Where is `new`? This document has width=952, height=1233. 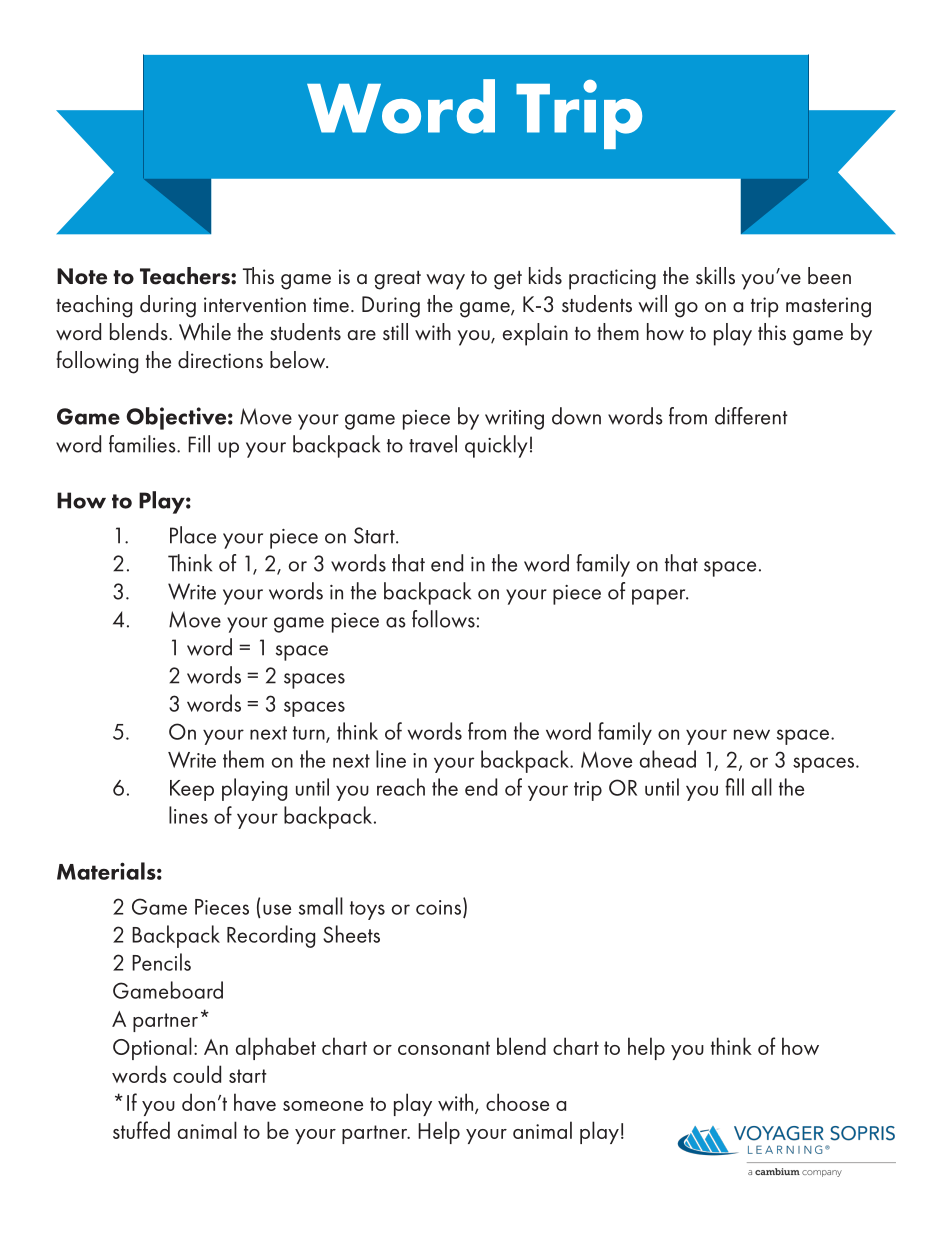
new is located at coordinates (752, 734).
